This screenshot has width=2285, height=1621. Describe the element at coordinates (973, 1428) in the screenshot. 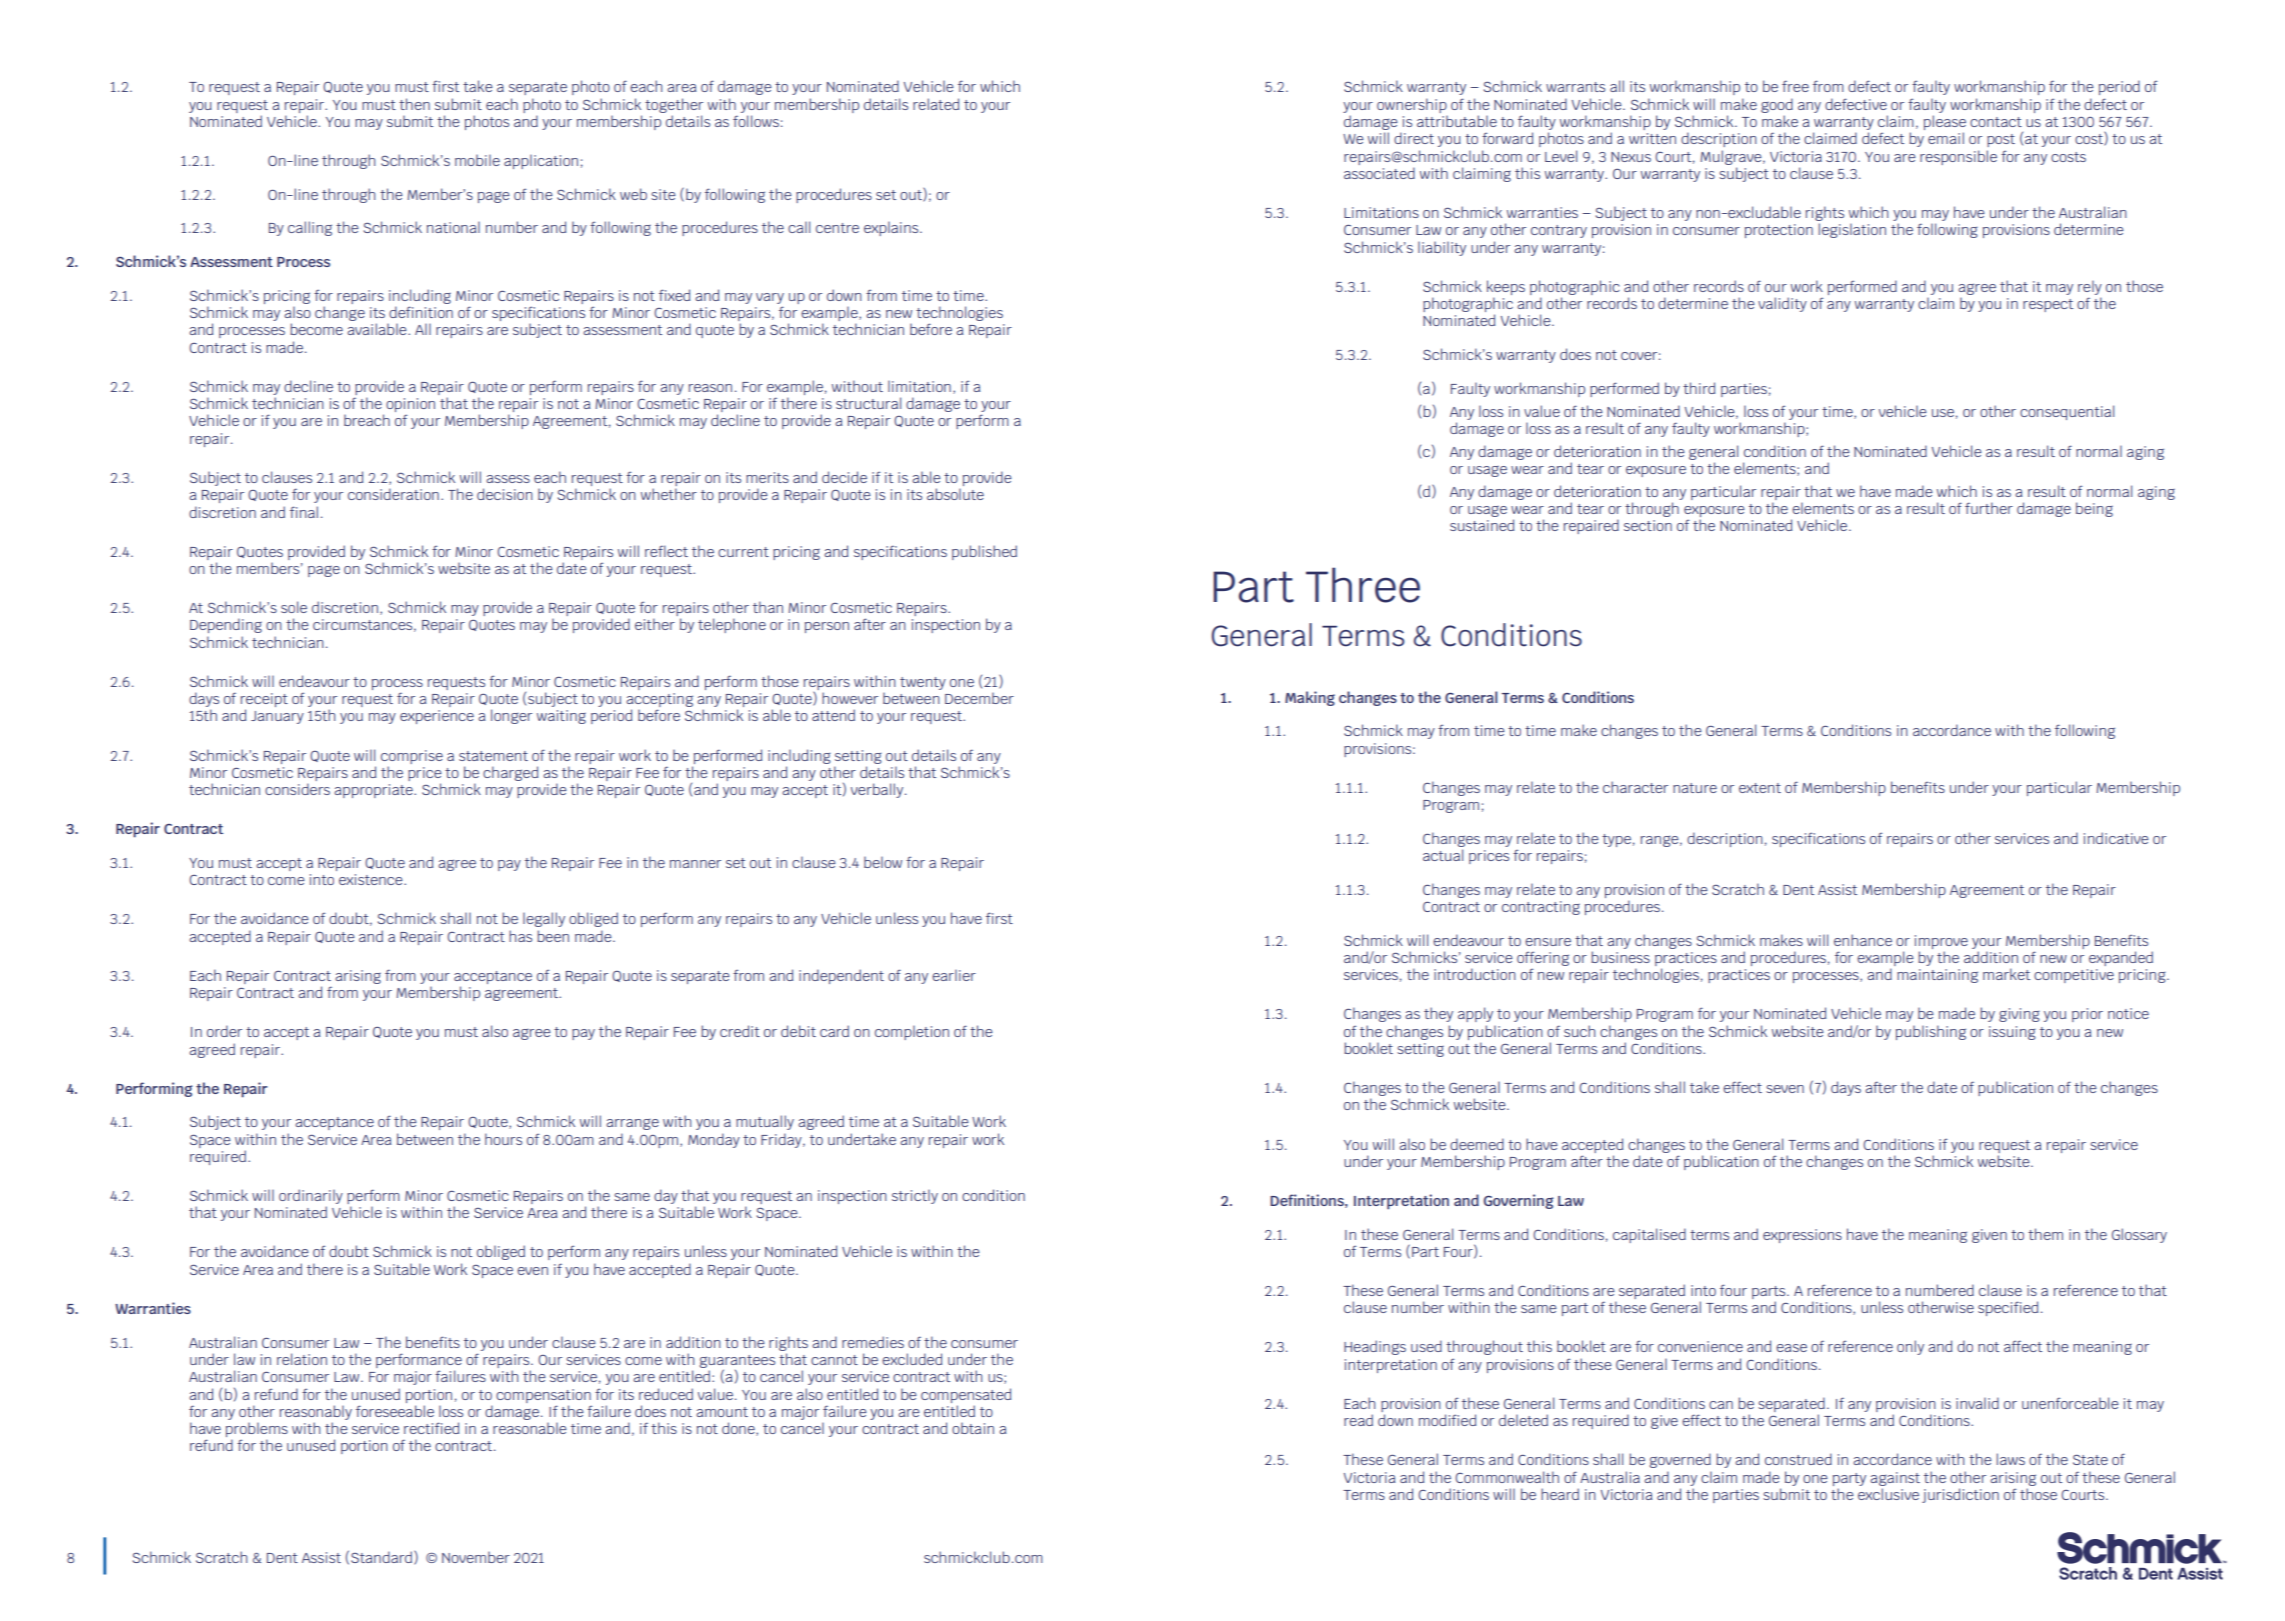

I see `obtain` at that location.
